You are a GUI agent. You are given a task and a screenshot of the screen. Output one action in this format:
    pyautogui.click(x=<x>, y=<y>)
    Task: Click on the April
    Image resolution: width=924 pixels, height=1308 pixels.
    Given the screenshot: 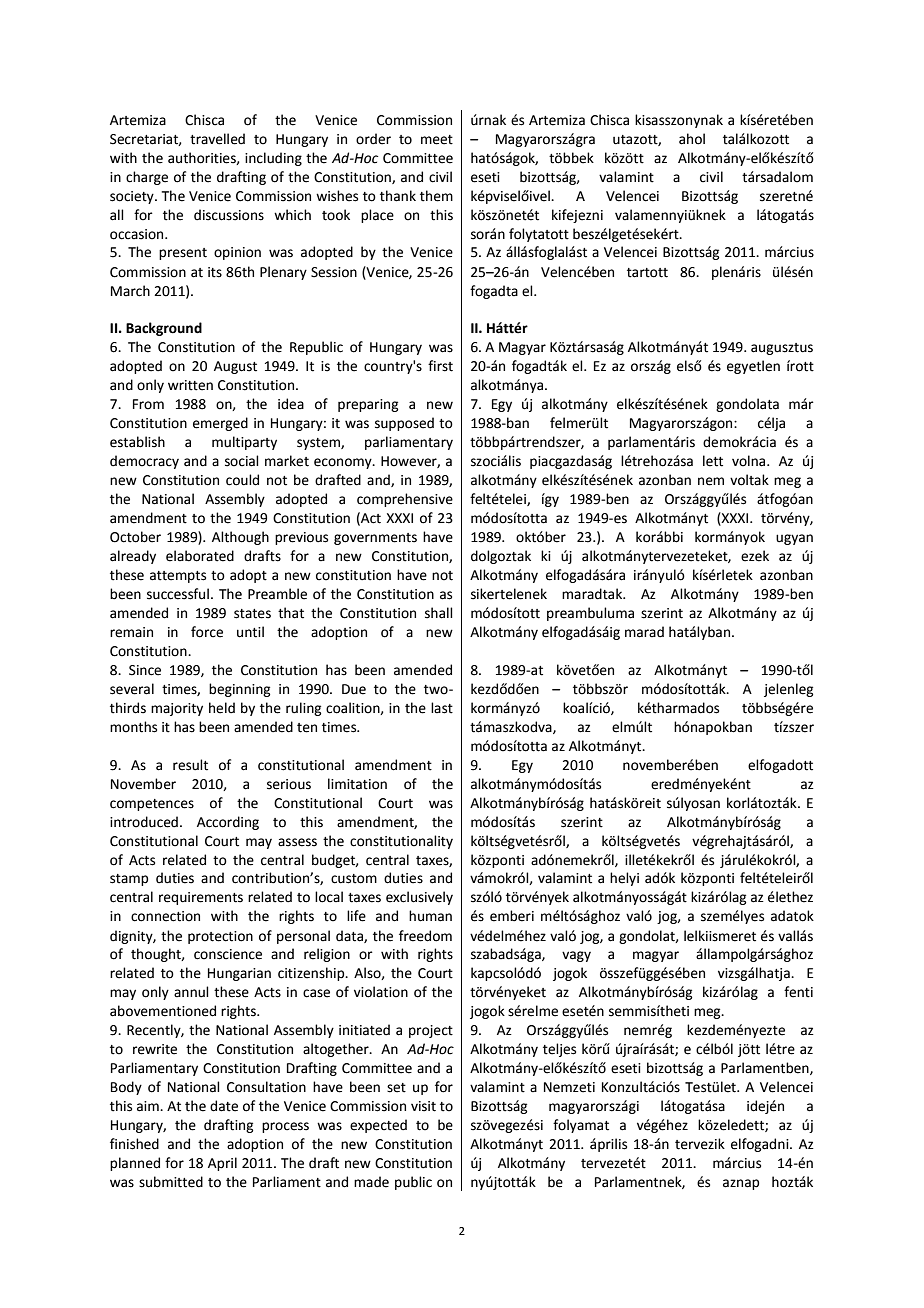 What is the action you would take?
    pyautogui.click(x=222, y=1164)
